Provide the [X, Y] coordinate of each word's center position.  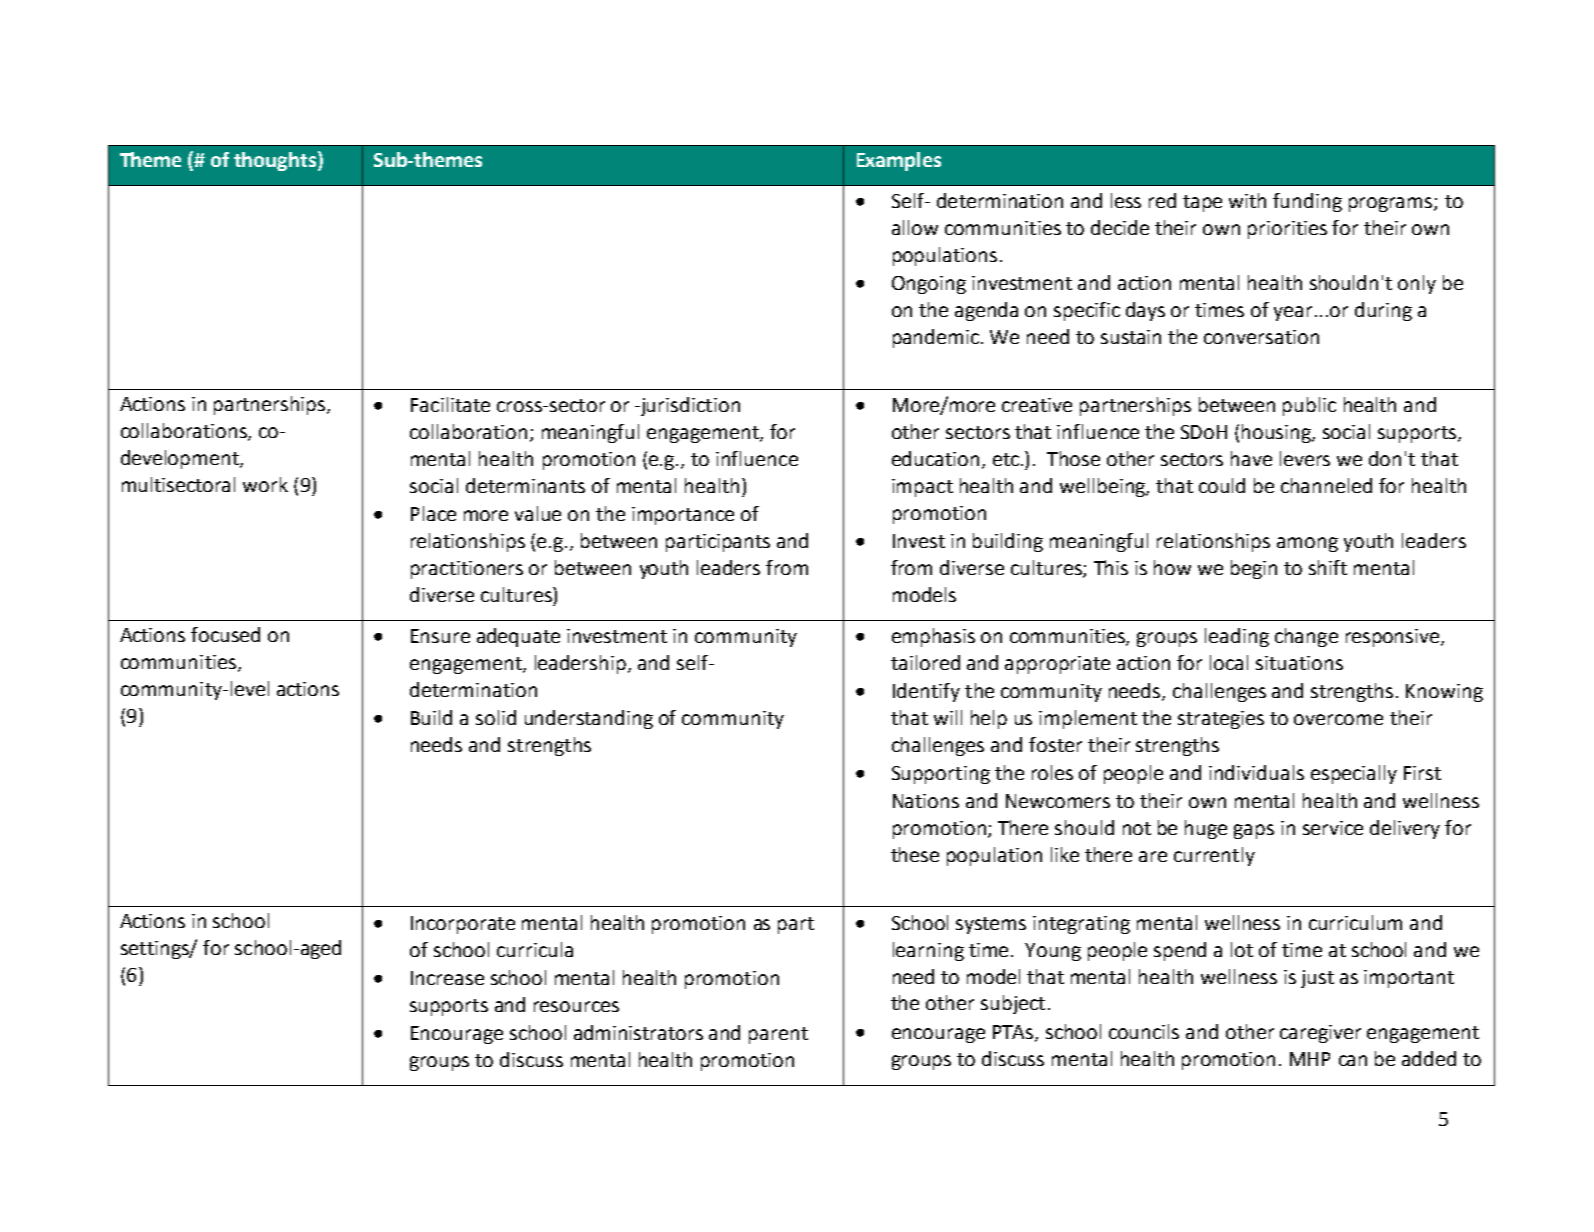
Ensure [440, 636]
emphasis [933, 637]
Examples [899, 161]
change [1306, 637]
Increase [447, 978]
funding [1307, 202]
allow [915, 227]
